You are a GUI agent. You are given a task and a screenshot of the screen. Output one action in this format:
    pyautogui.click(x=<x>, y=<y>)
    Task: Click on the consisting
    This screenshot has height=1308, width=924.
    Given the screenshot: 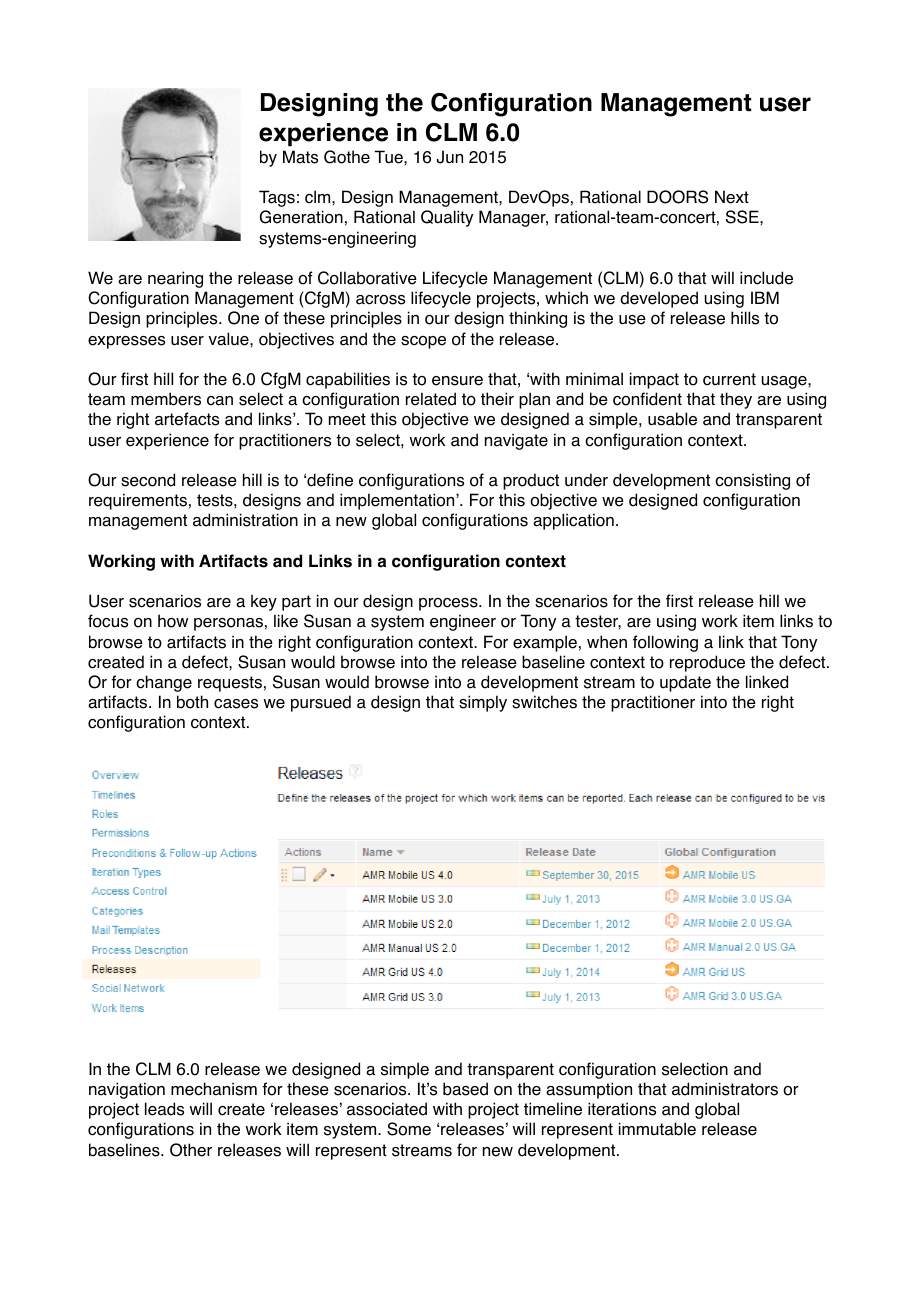 What is the action you would take?
    pyautogui.click(x=752, y=481)
